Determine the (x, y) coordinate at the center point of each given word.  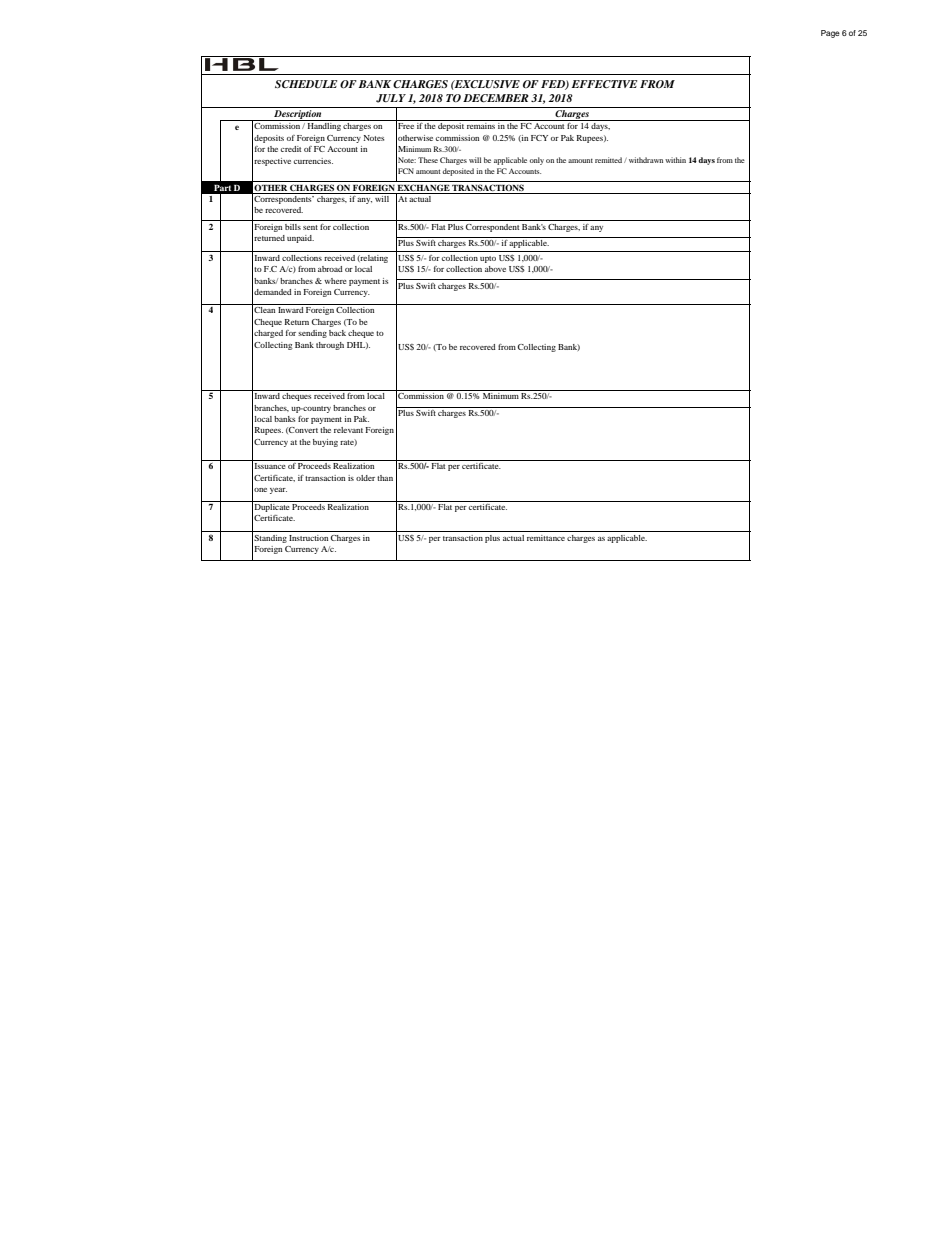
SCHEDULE (306, 84)
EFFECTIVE (604, 84)
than (385, 478)
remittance (546, 538)
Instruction (308, 538)
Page (830, 34)
